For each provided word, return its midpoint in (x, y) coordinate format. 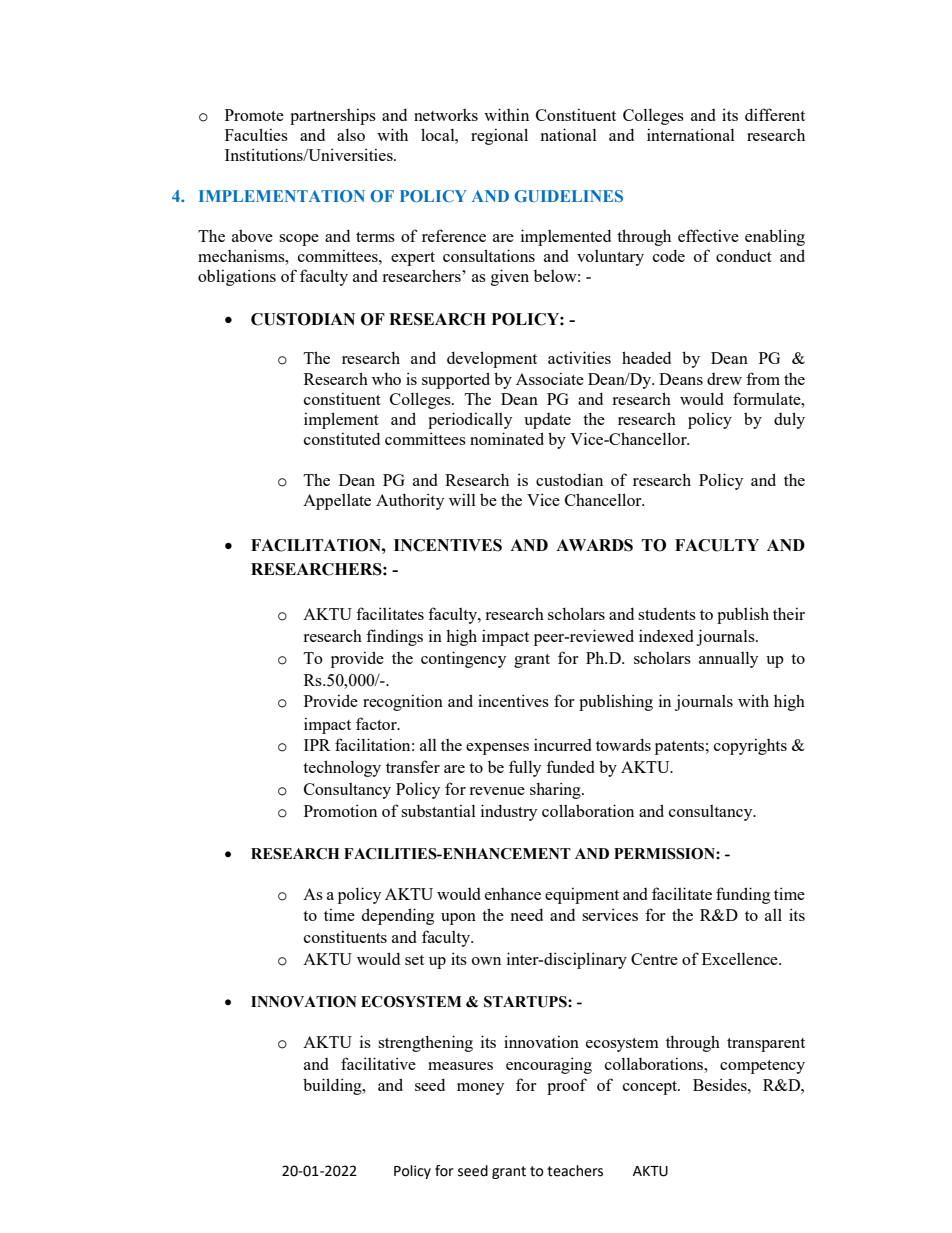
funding (743, 895)
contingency (463, 659)
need (527, 915)
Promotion (340, 810)
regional (499, 136)
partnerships (333, 116)
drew (724, 379)
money (480, 1089)
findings (394, 637)
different (775, 114)
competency (762, 1067)
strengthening (425, 1043)
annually (728, 660)
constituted (342, 438)
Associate (550, 378)
